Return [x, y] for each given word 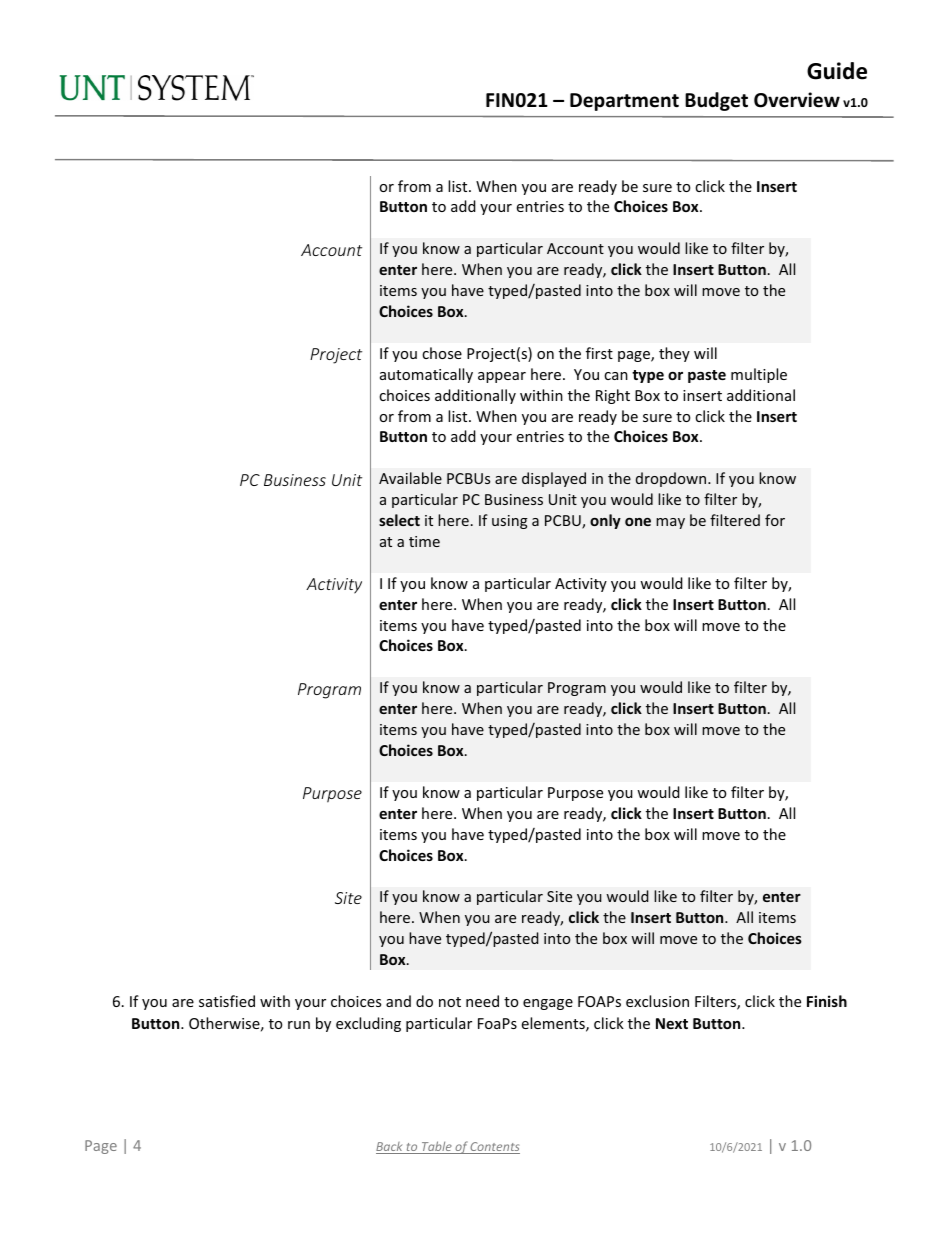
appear [502, 377]
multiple [759, 375]
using [510, 522]
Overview [797, 100]
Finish [827, 1001]
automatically [426, 375]
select [399, 520]
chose [442, 353]
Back [390, 1148]
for [775, 520]
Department [624, 102]
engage [548, 1004]
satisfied [227, 1001]
